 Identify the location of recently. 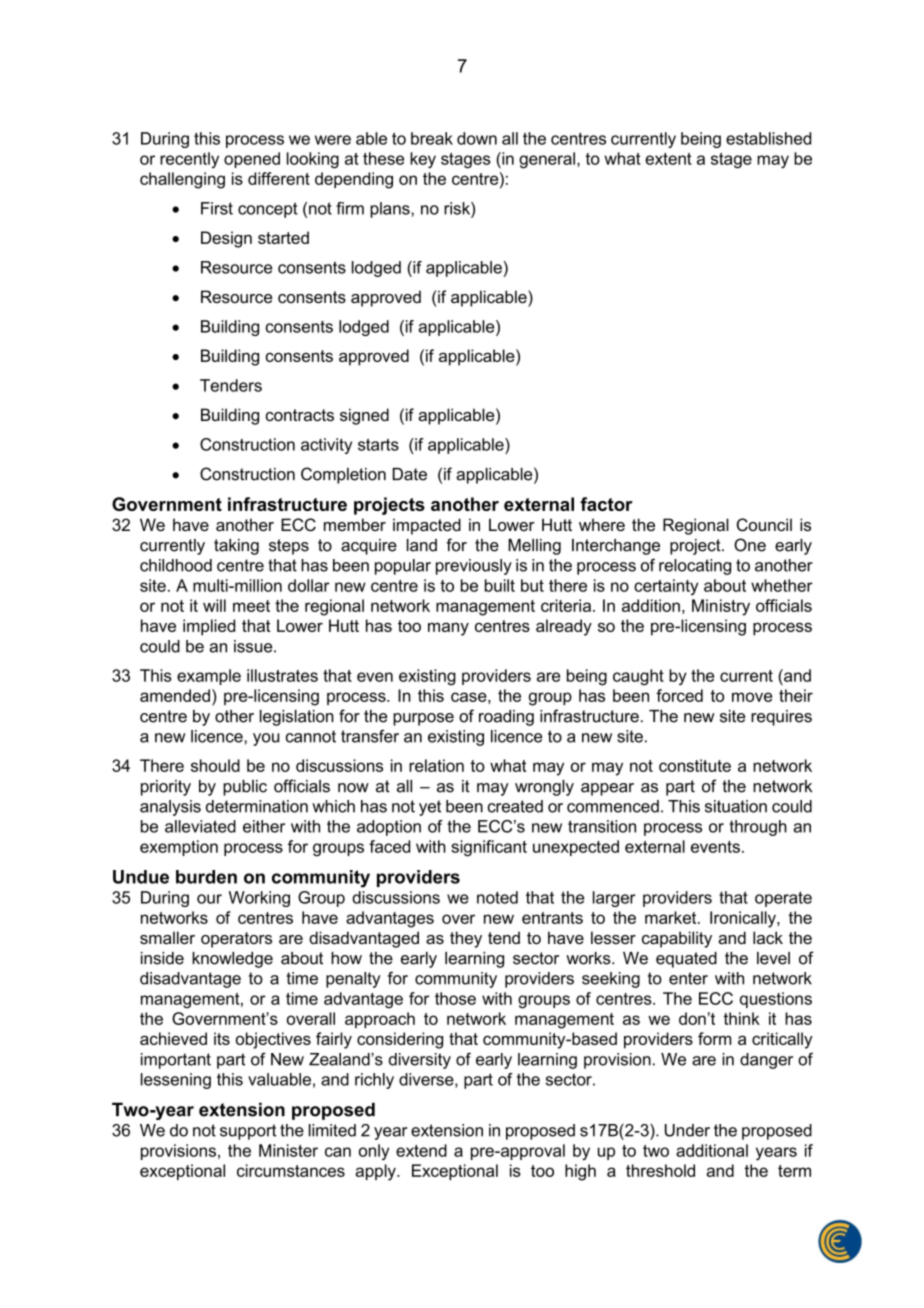
(189, 160).
